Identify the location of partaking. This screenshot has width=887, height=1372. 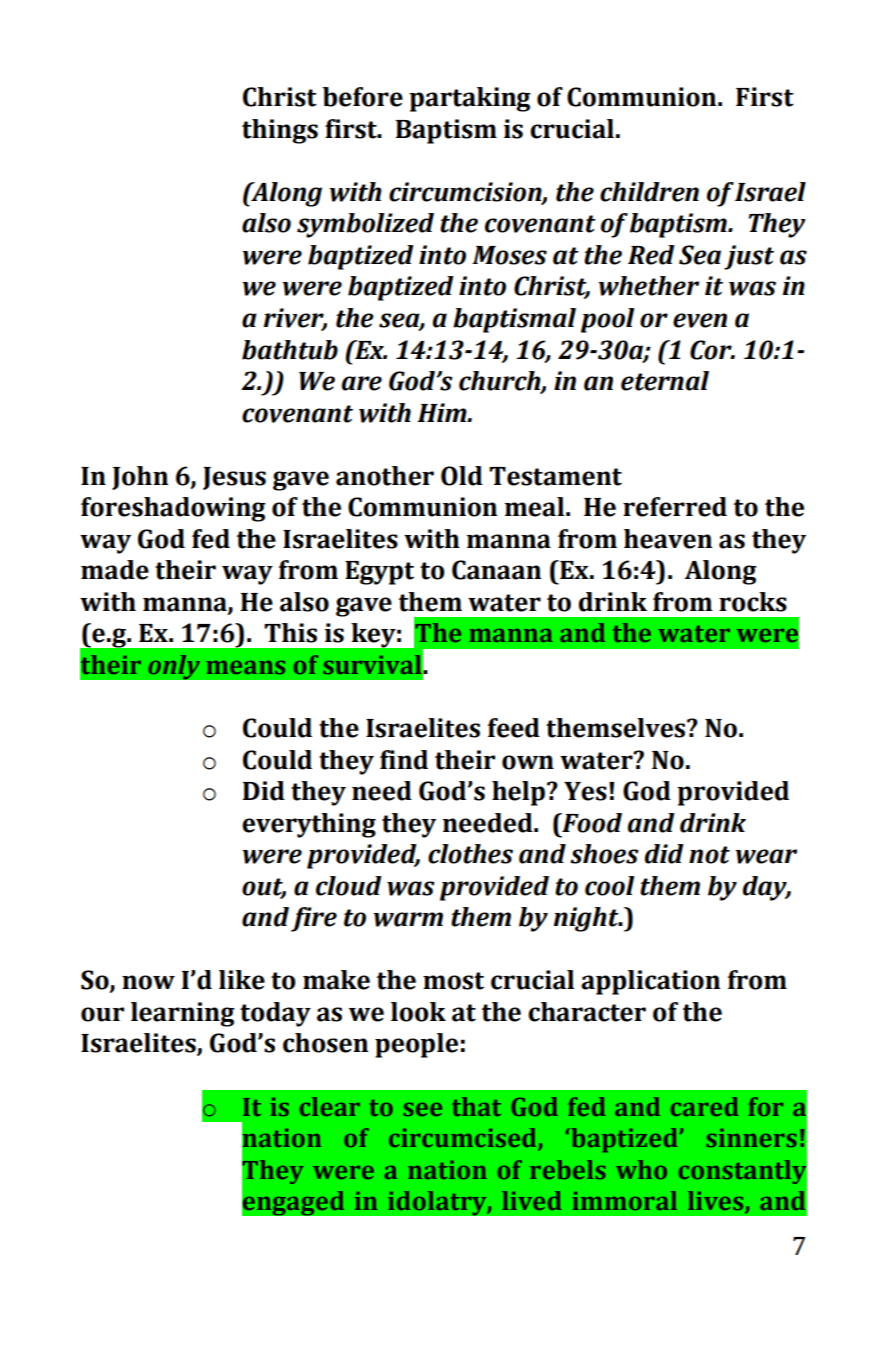
(470, 99).
